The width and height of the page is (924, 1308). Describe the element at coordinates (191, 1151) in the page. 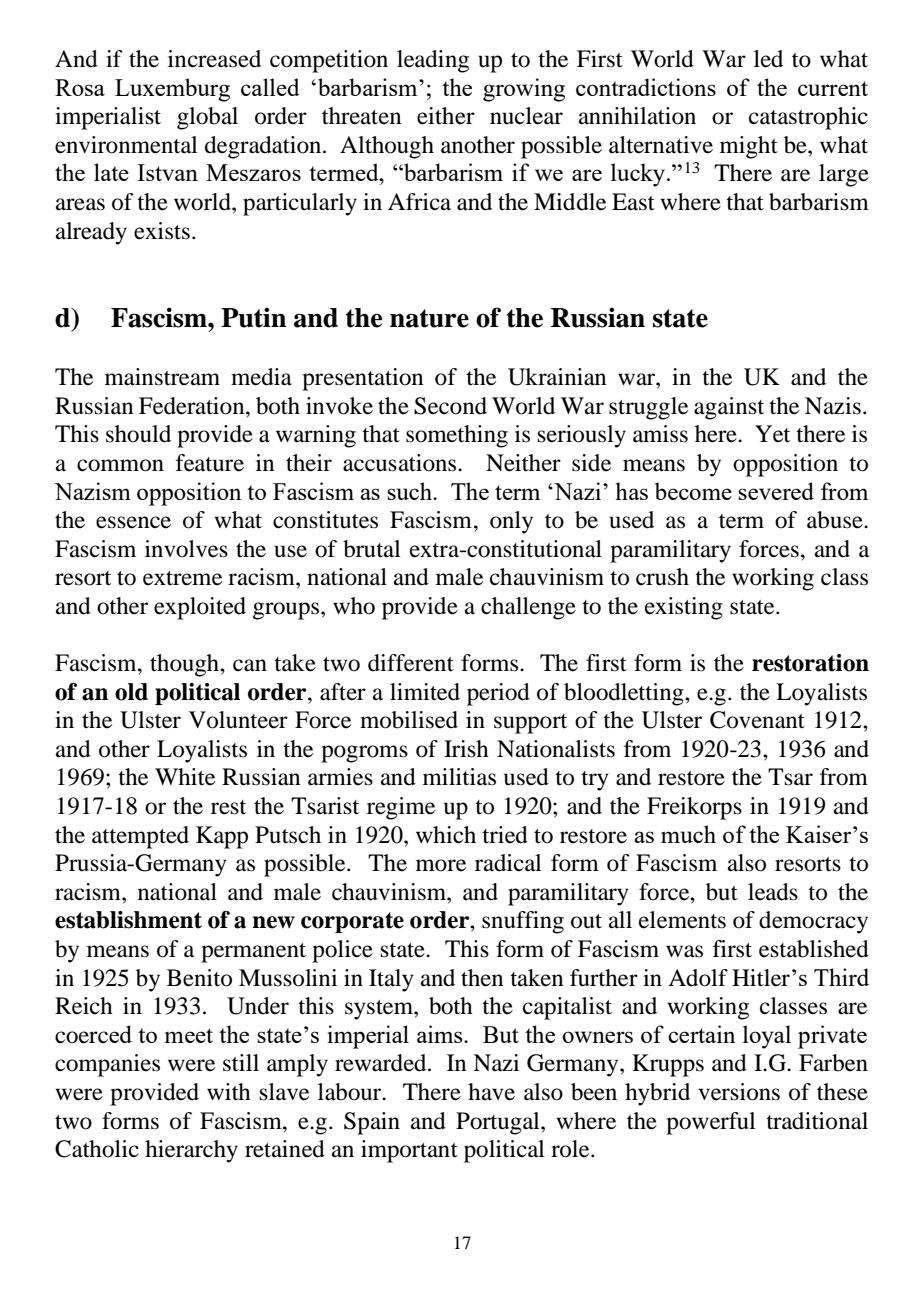

I see `hierarchy` at that location.
